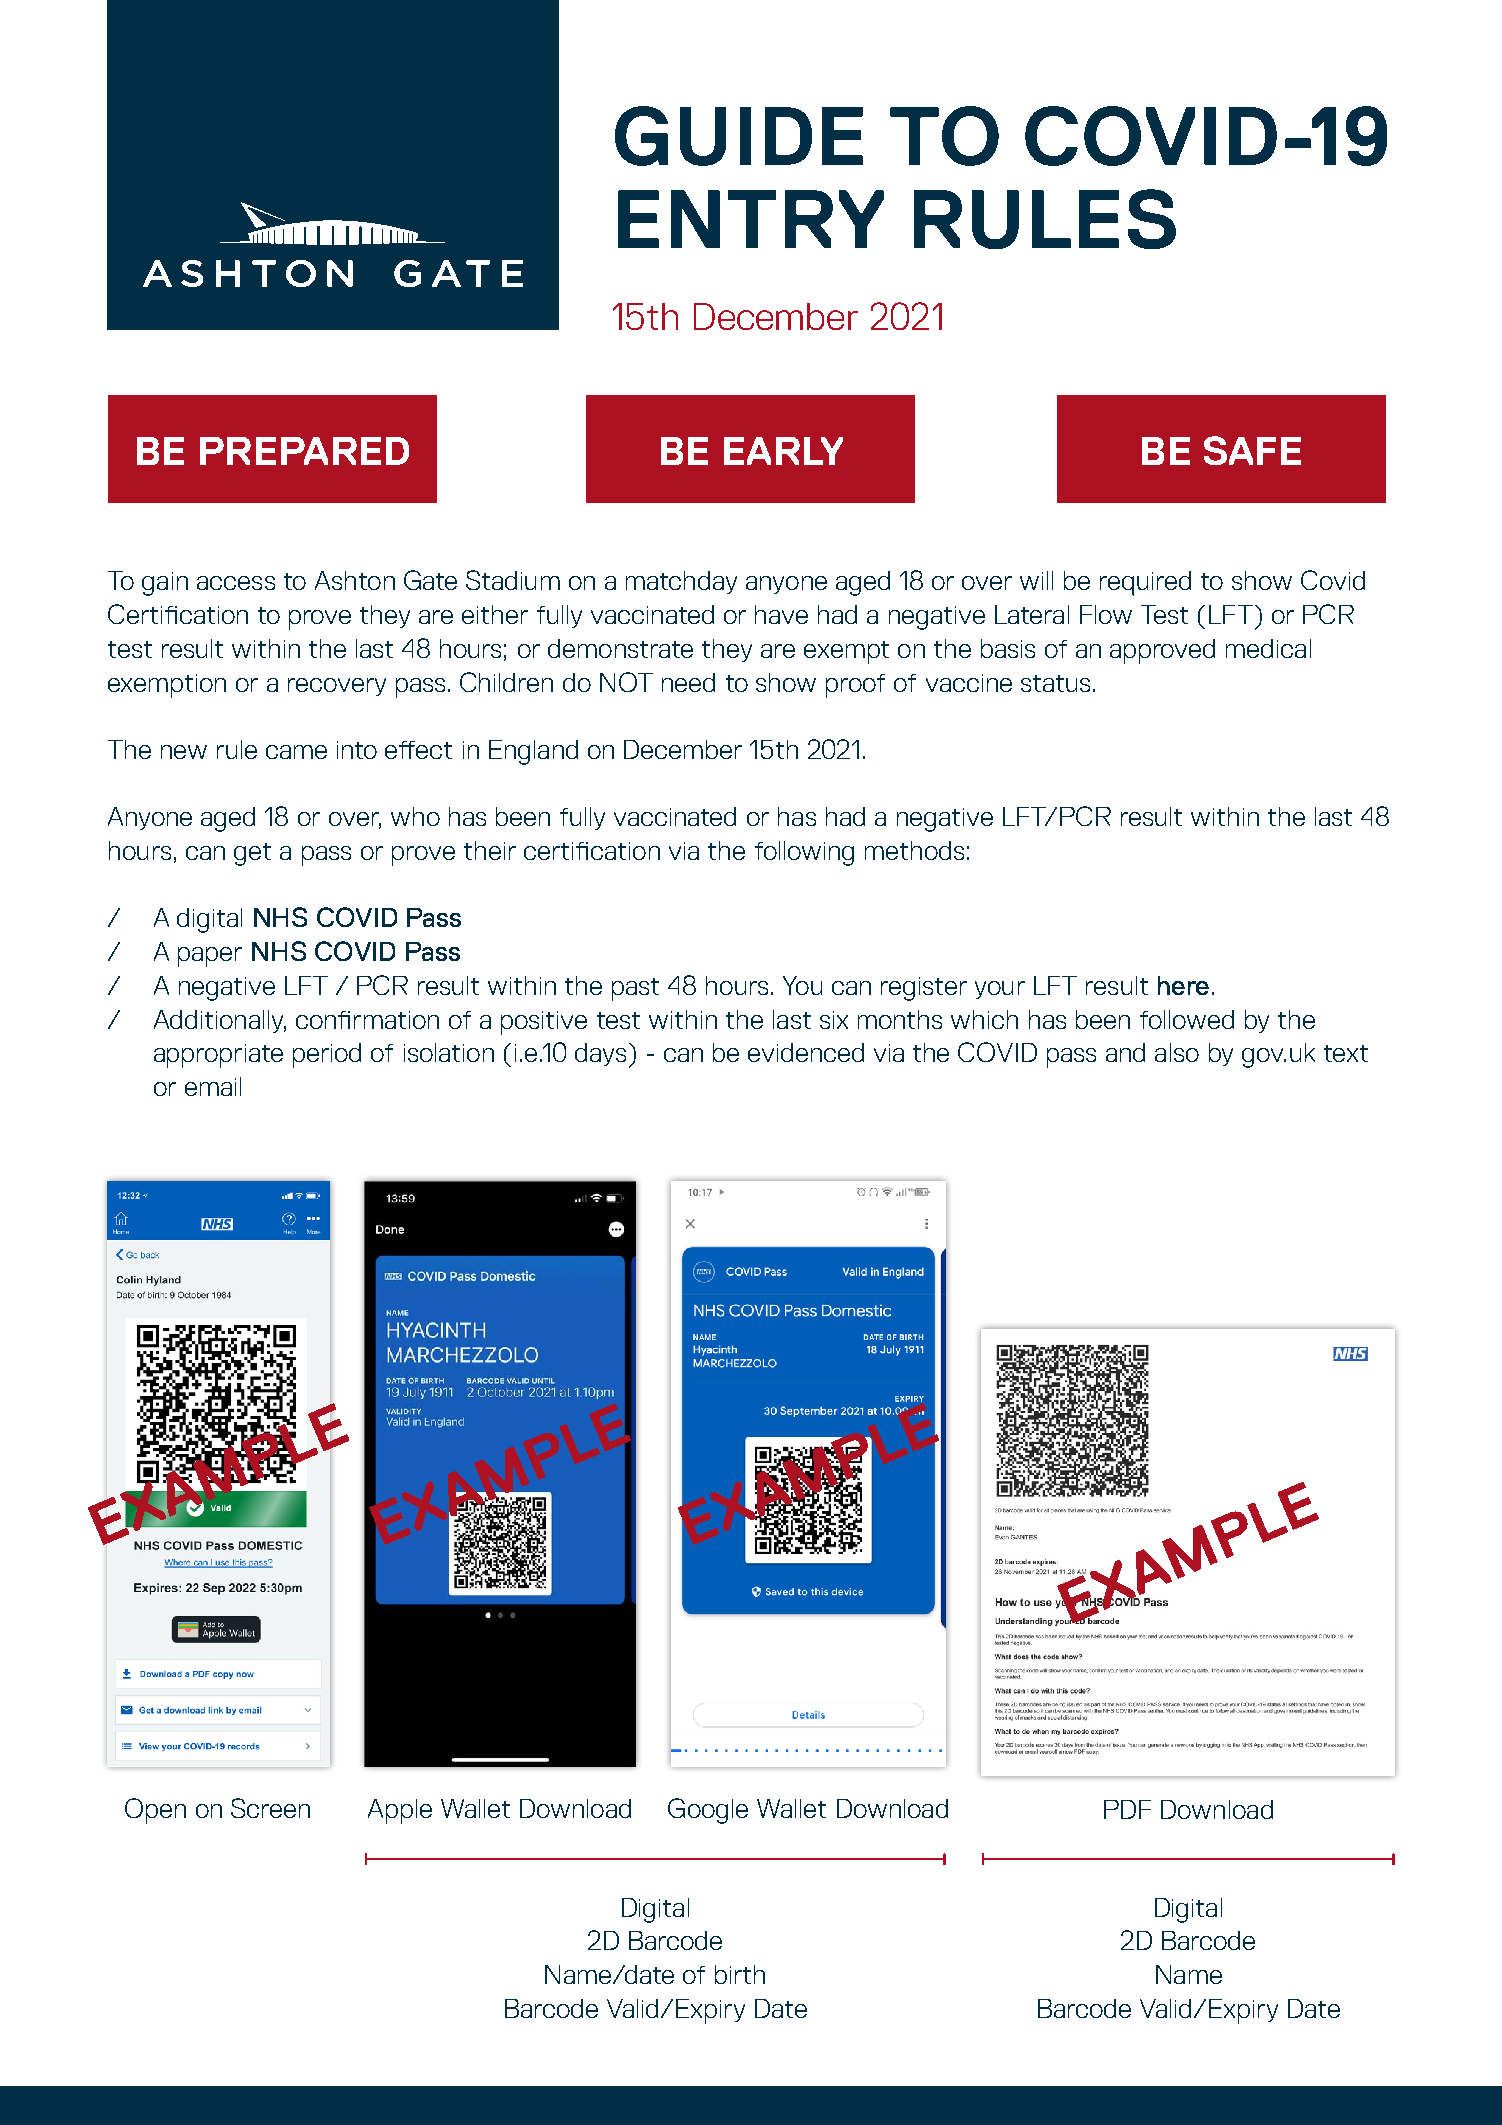  What do you see at coordinates (213, 1086) in the screenshot?
I see `email` at bounding box center [213, 1086].
